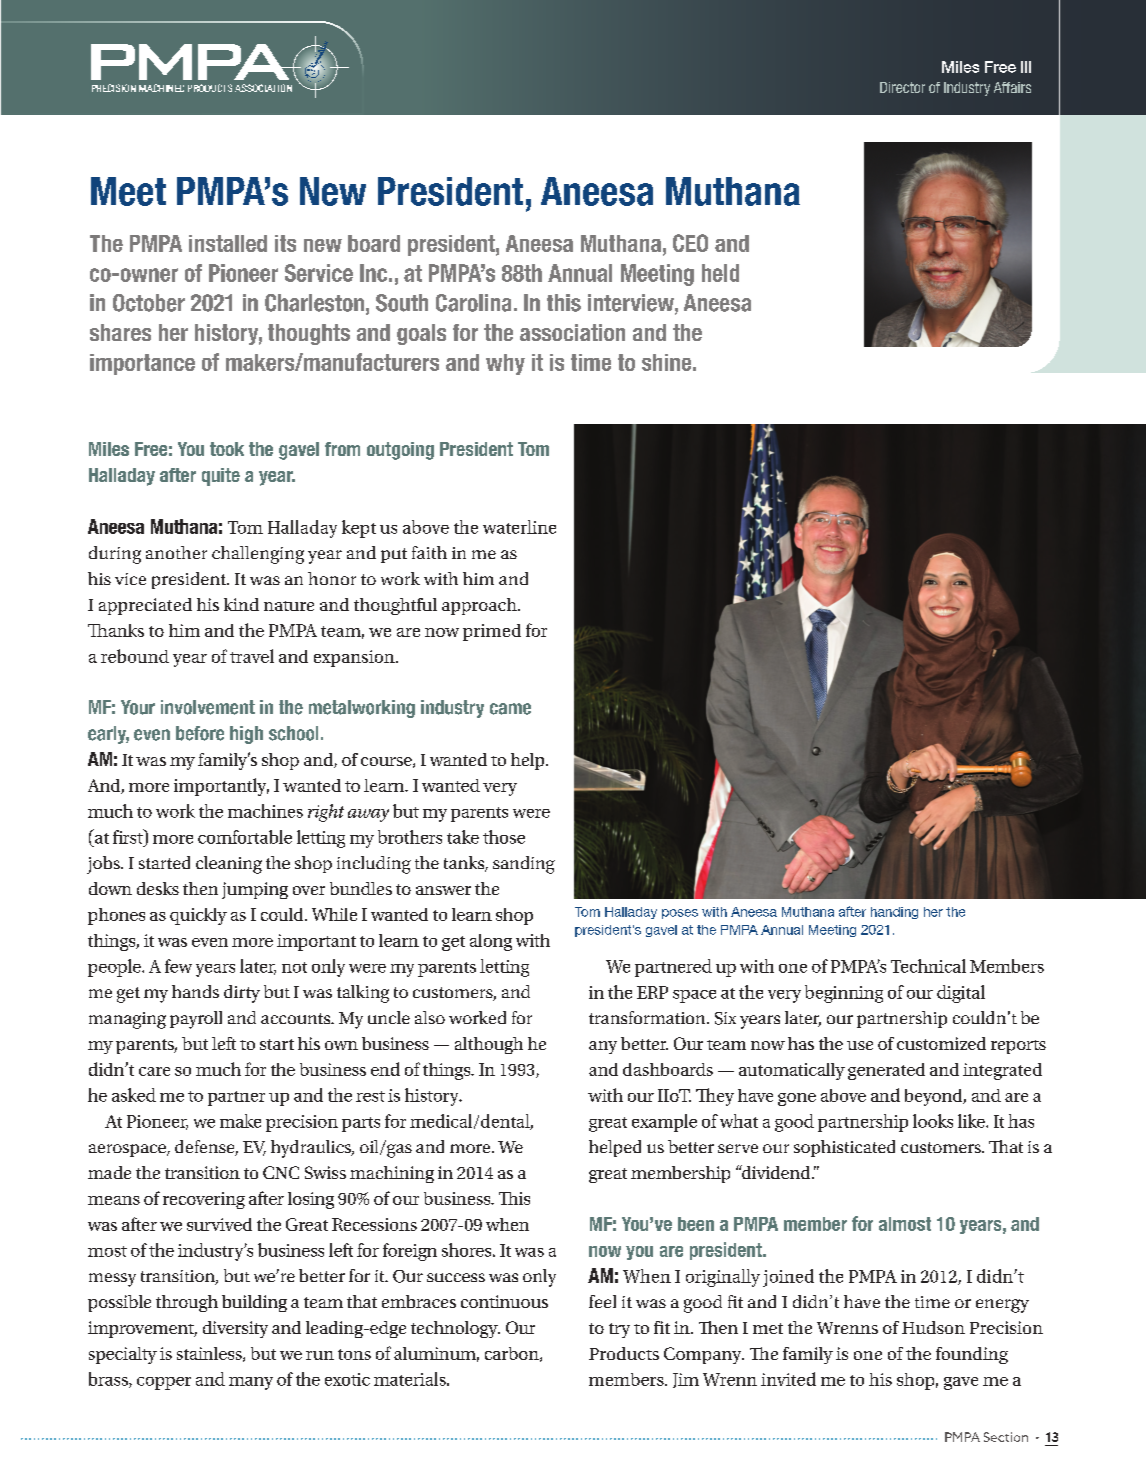 This document has width=1146, height=1483. What do you see at coordinates (519, 527) in the document?
I see `waterline` at bounding box center [519, 527].
